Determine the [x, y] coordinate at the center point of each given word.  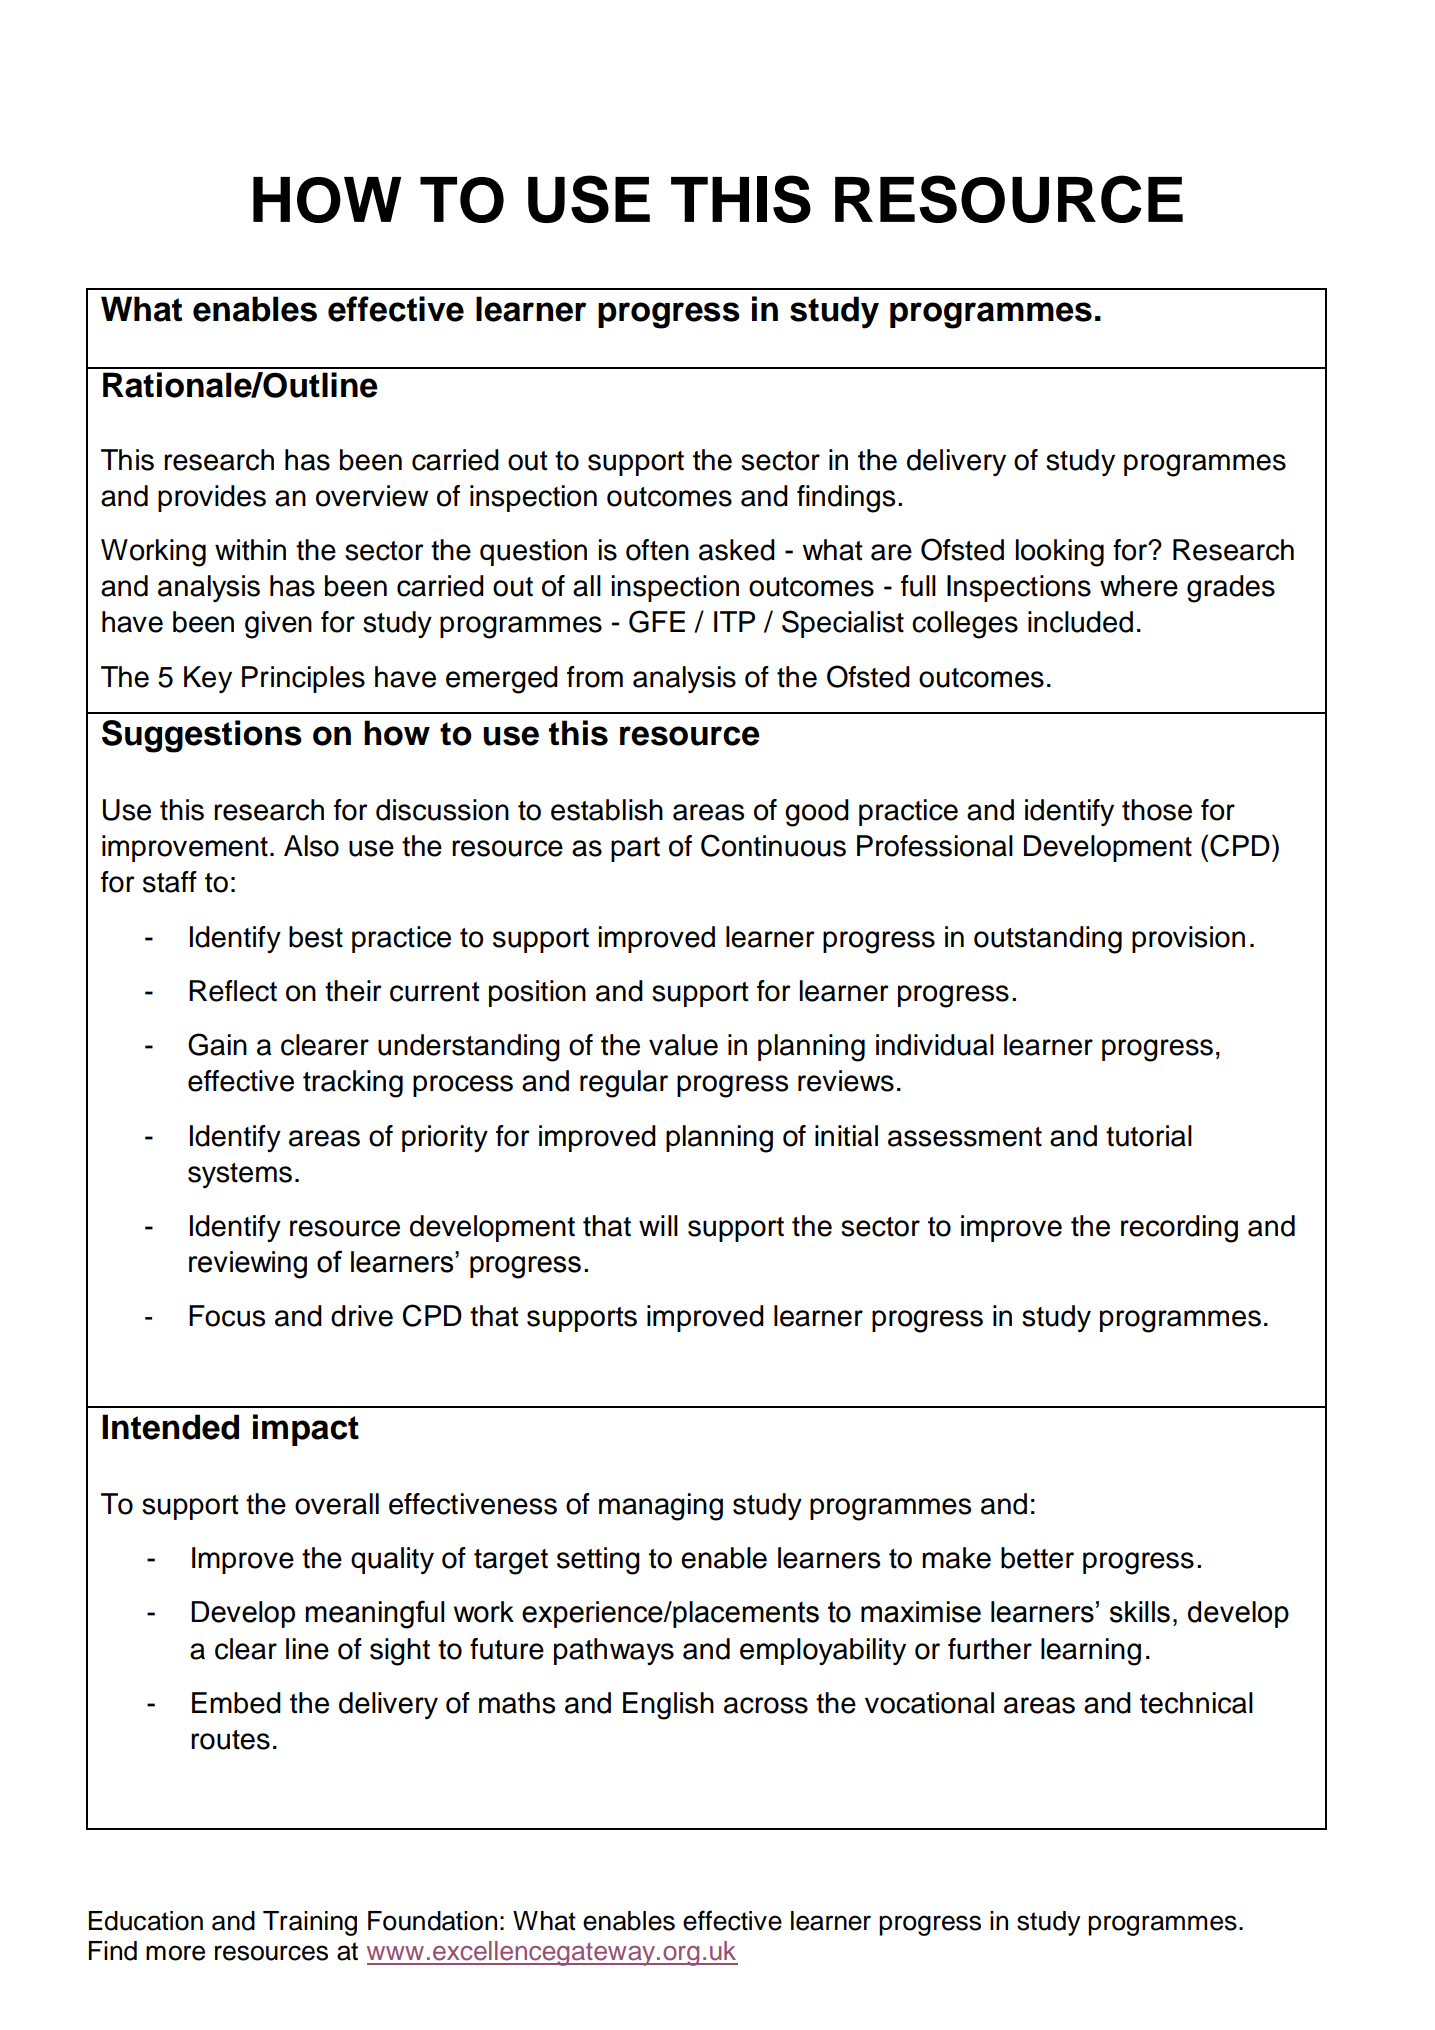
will [658, 1225]
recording [1179, 1229]
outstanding [1048, 940]
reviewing [248, 1265]
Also [311, 846]
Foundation [432, 1921]
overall [337, 1504]
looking [1060, 553]
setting [598, 1561]
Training [310, 1923]
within [250, 550]
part [635, 849]
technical [1196, 1703]
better [1037, 1558]
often [657, 550]
